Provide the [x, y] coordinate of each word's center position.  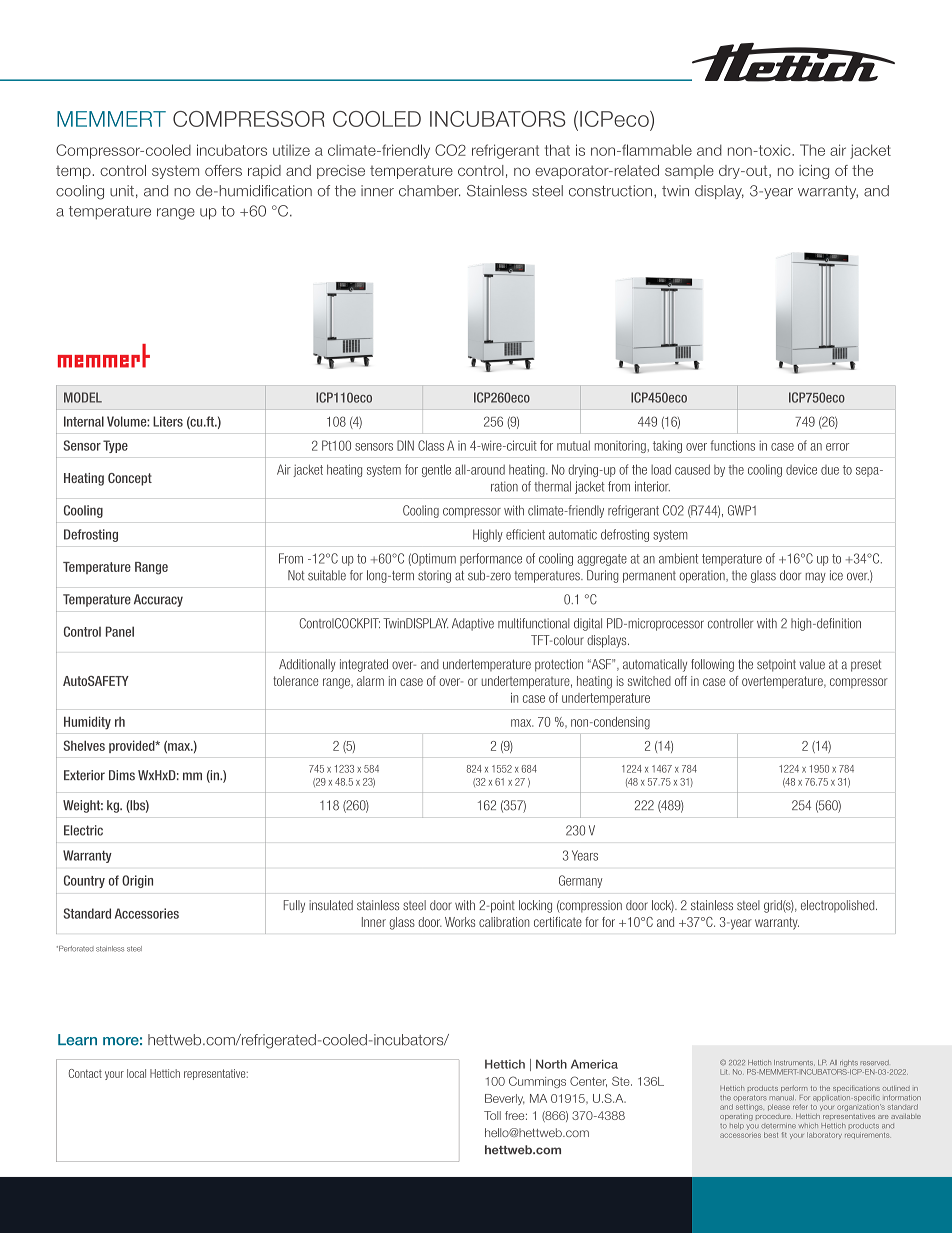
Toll [492, 1115]
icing [814, 172]
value [812, 664]
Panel [120, 631]
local [136, 1073]
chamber [429, 191]
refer [800, 1107]
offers [223, 170]
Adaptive [473, 624]
